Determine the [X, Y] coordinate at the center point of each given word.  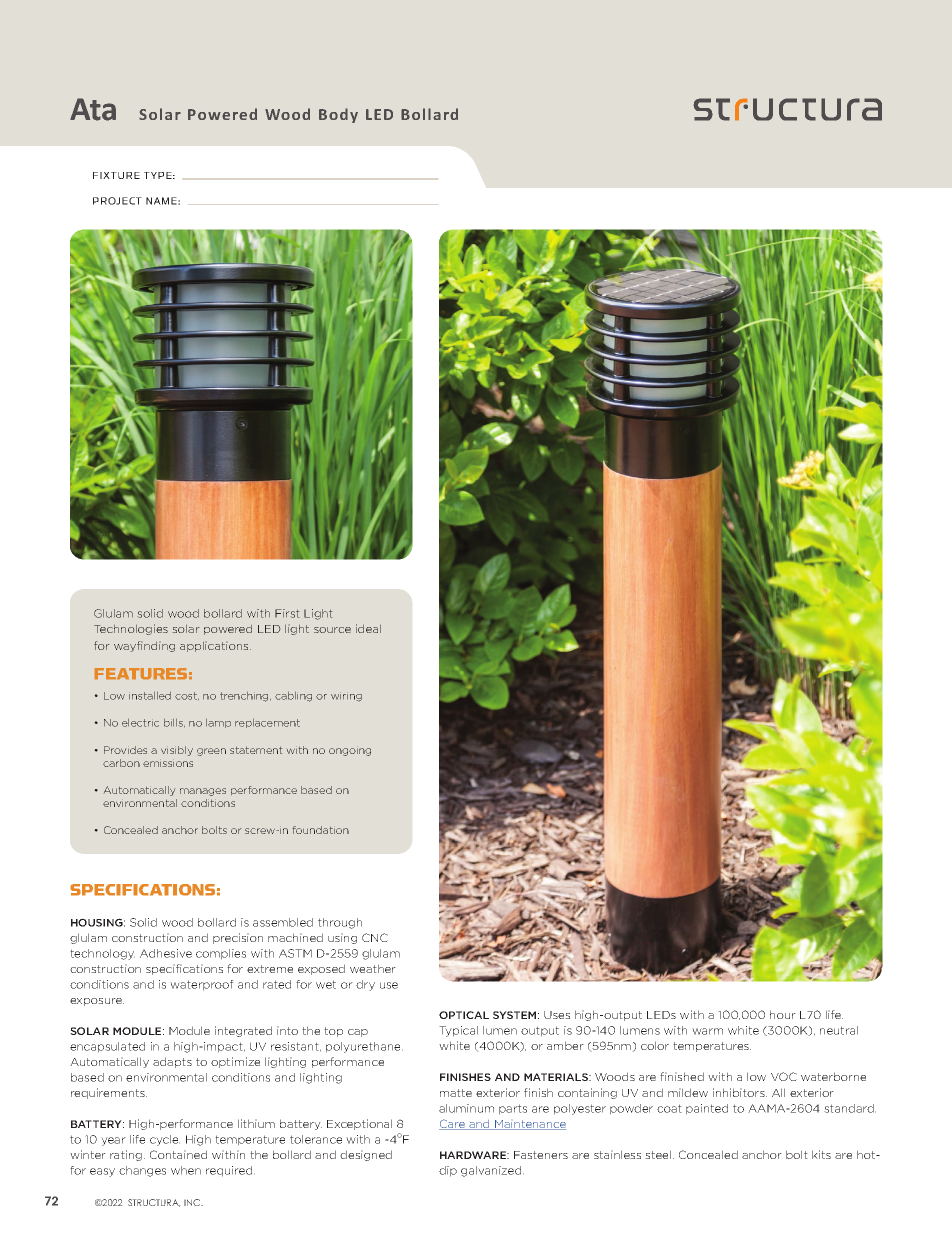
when [186, 1170]
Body [338, 115]
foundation [321, 830]
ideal [368, 628]
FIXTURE [116, 175]
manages [203, 792]
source [332, 630]
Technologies [131, 629]
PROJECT [117, 201]
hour [783, 1014]
